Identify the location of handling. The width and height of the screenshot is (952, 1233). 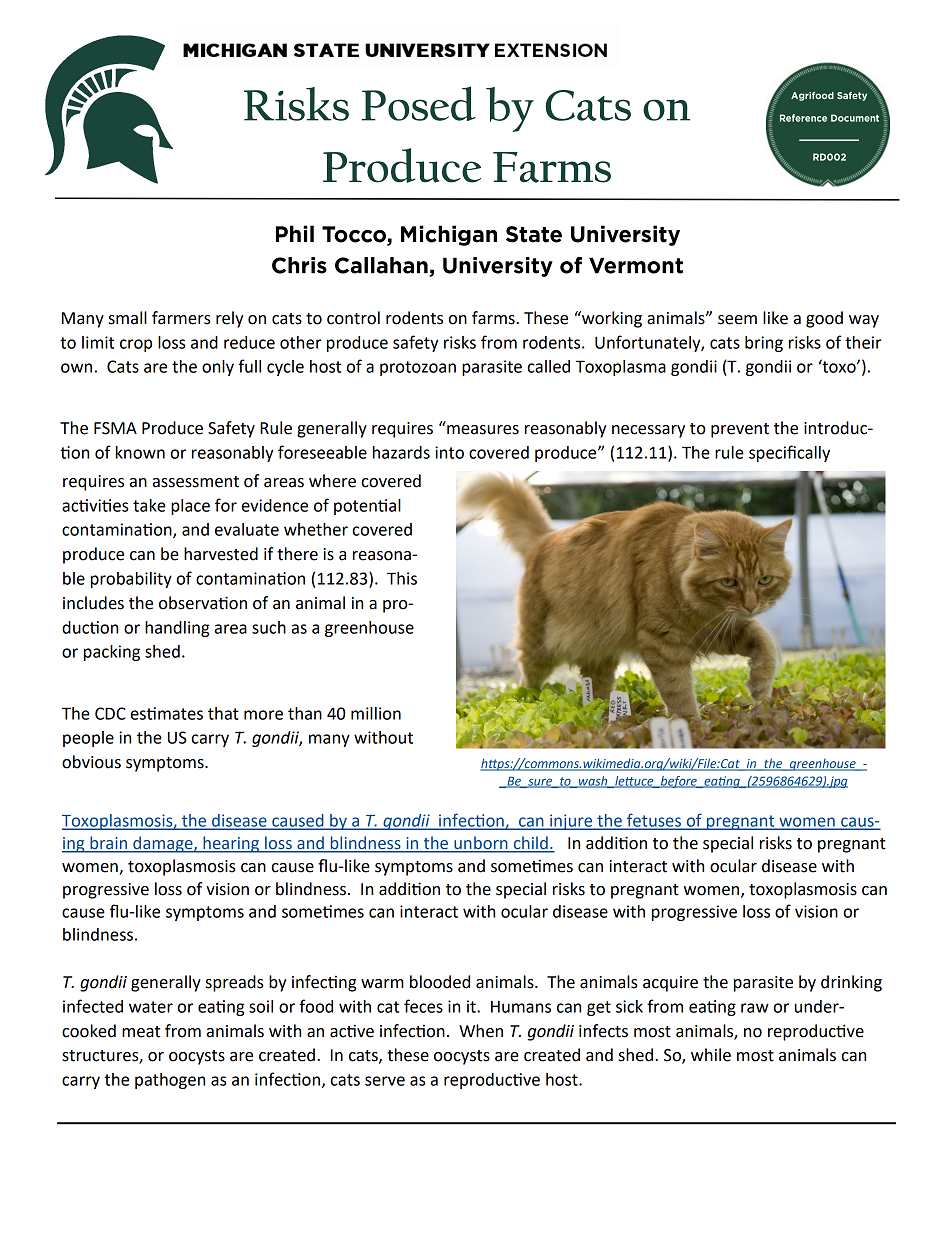
(177, 629).
